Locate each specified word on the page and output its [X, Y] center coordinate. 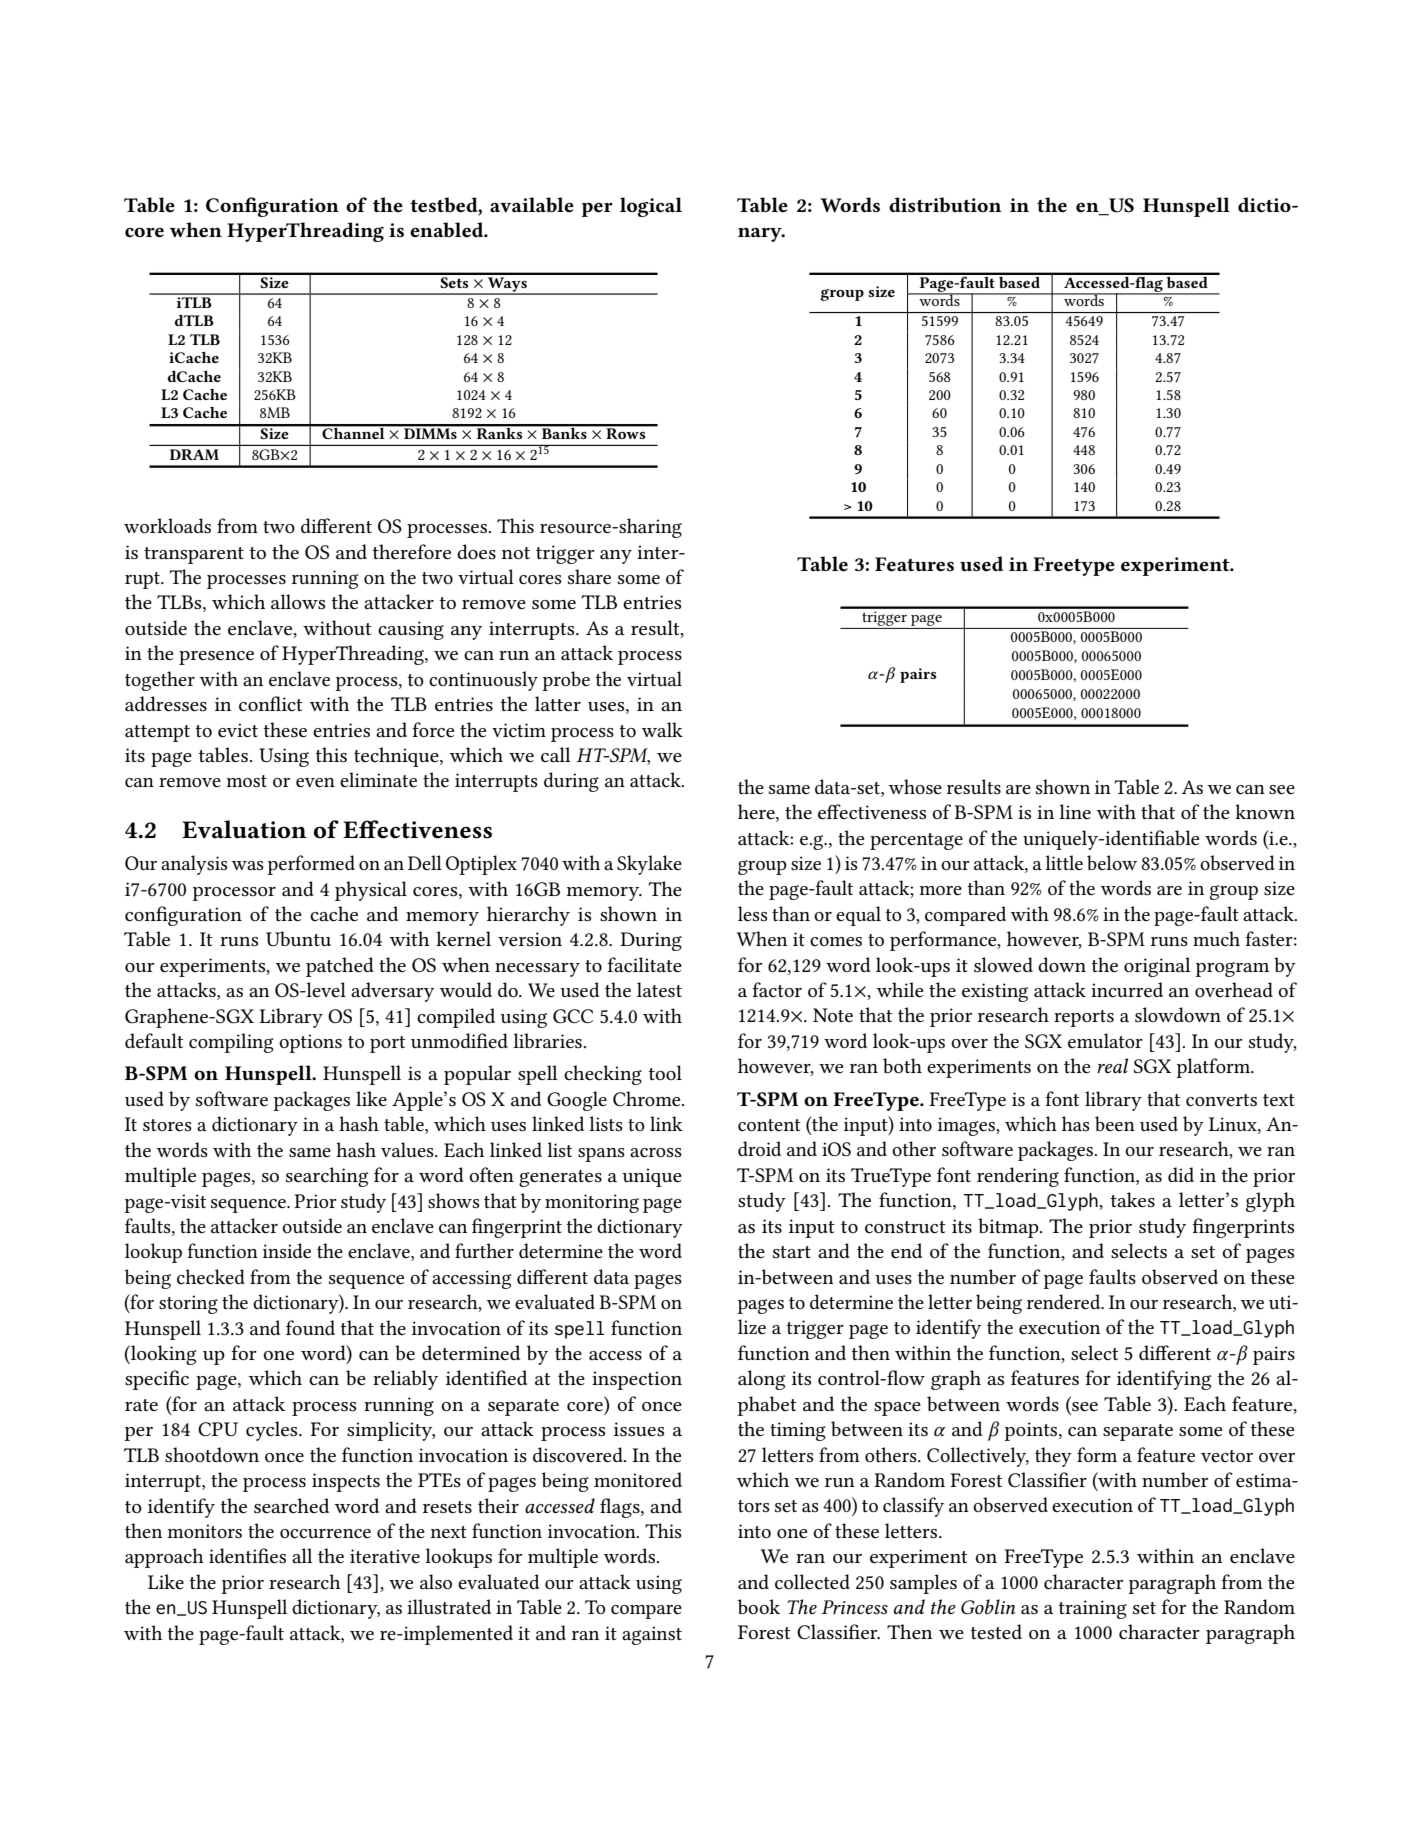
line [1075, 811]
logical [651, 207]
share [589, 577]
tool [665, 1073]
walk [662, 729]
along [761, 1380]
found [310, 1327]
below [1112, 862]
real [1112, 1065]
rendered [1065, 1301]
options [310, 1043]
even [315, 783]
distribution [945, 204]
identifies [247, 1556]
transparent [194, 555]
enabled [448, 230]
